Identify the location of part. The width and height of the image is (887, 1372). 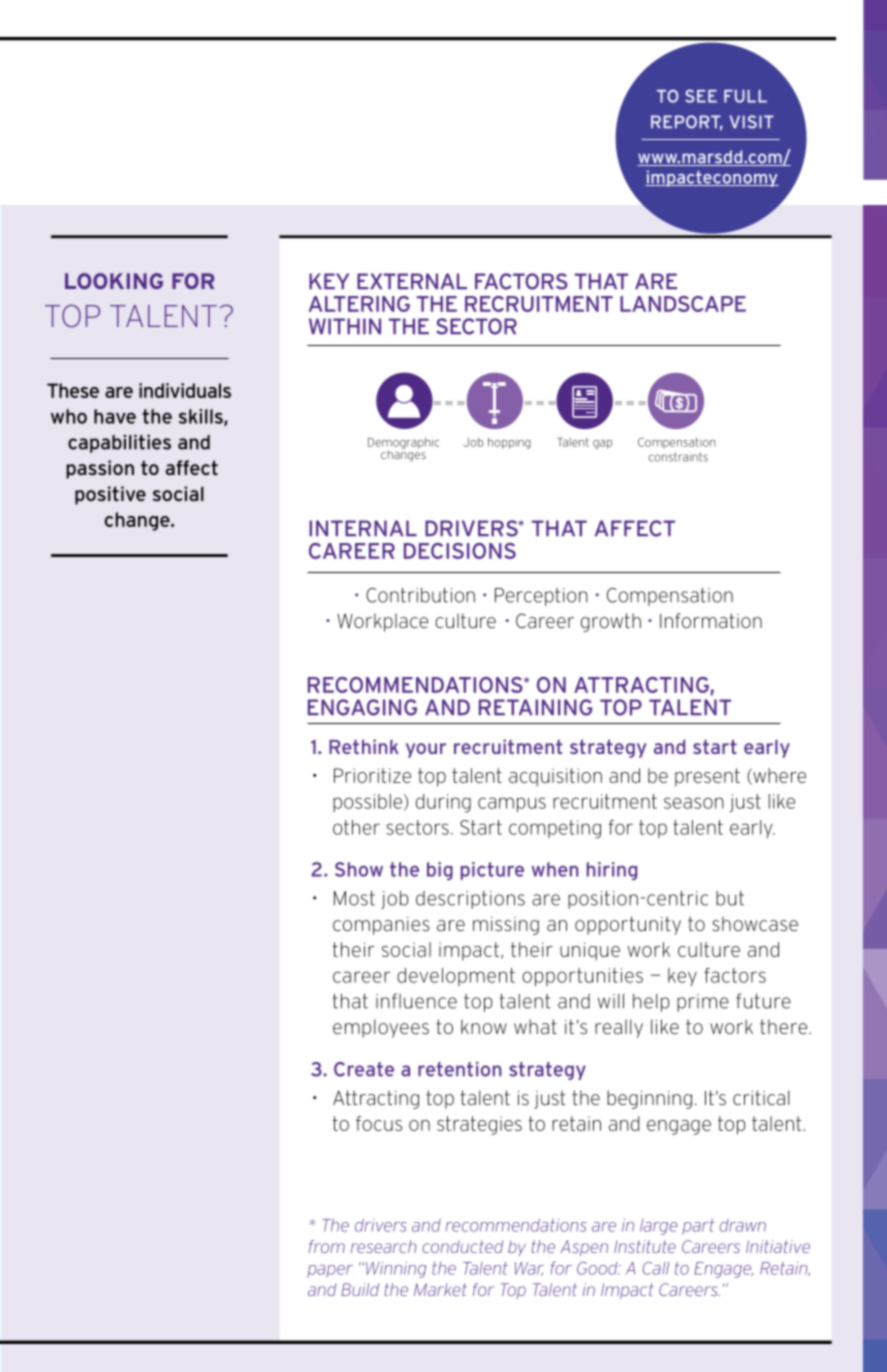
(698, 1227).
